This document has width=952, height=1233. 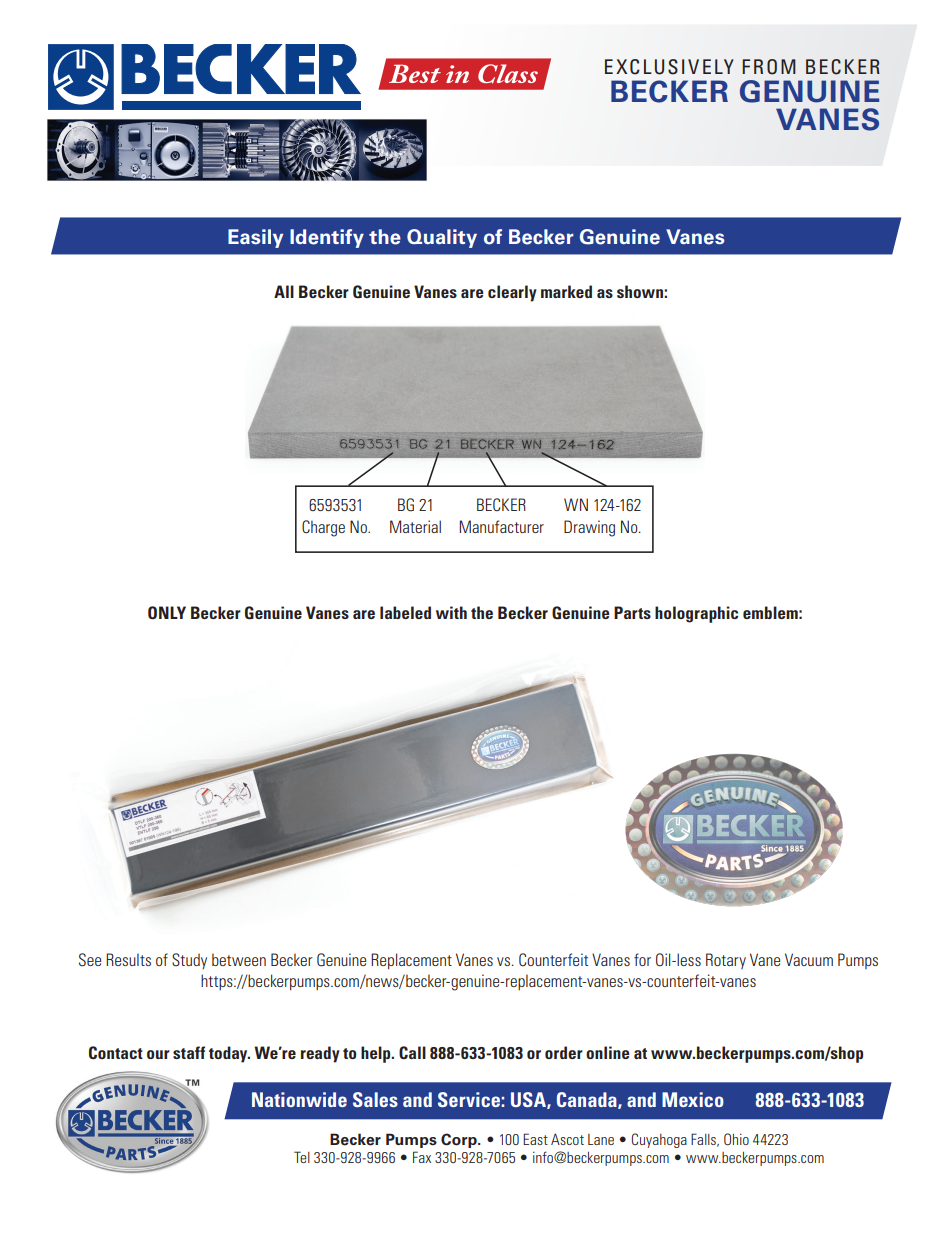 I want to click on ONLY, so click(x=167, y=613).
